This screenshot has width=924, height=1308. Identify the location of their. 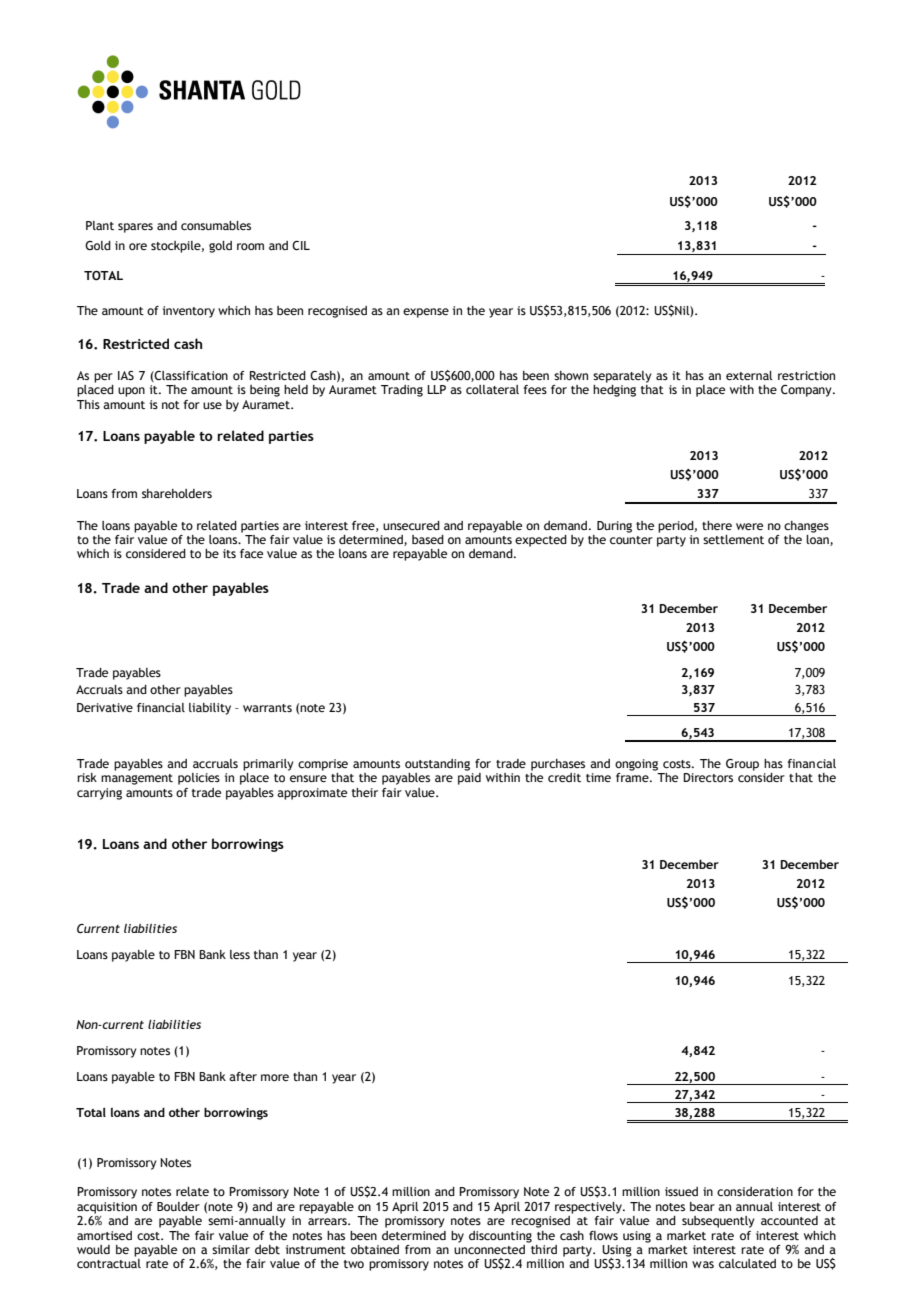
(365, 792).
